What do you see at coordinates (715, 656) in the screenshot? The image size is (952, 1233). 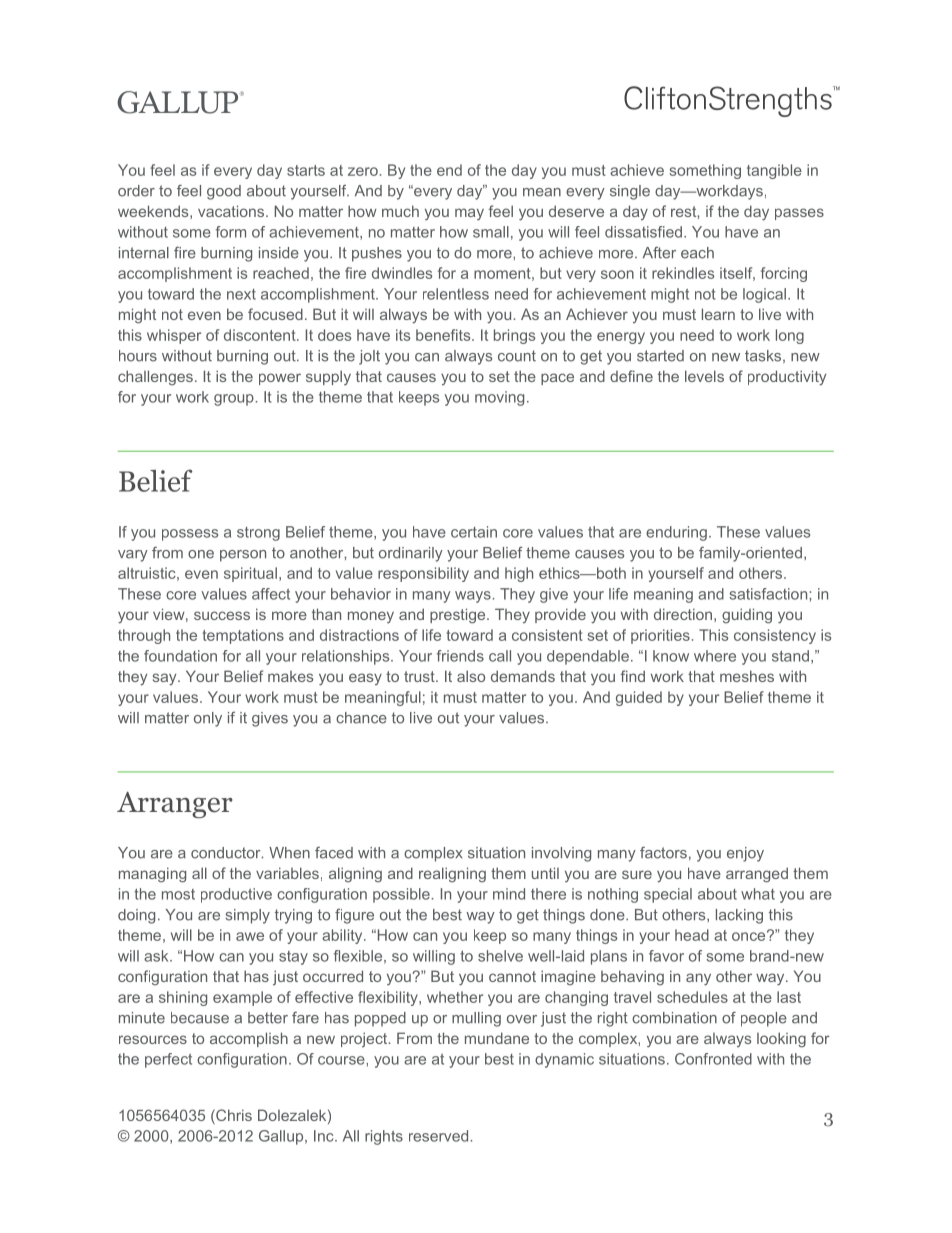 I see `where` at bounding box center [715, 656].
